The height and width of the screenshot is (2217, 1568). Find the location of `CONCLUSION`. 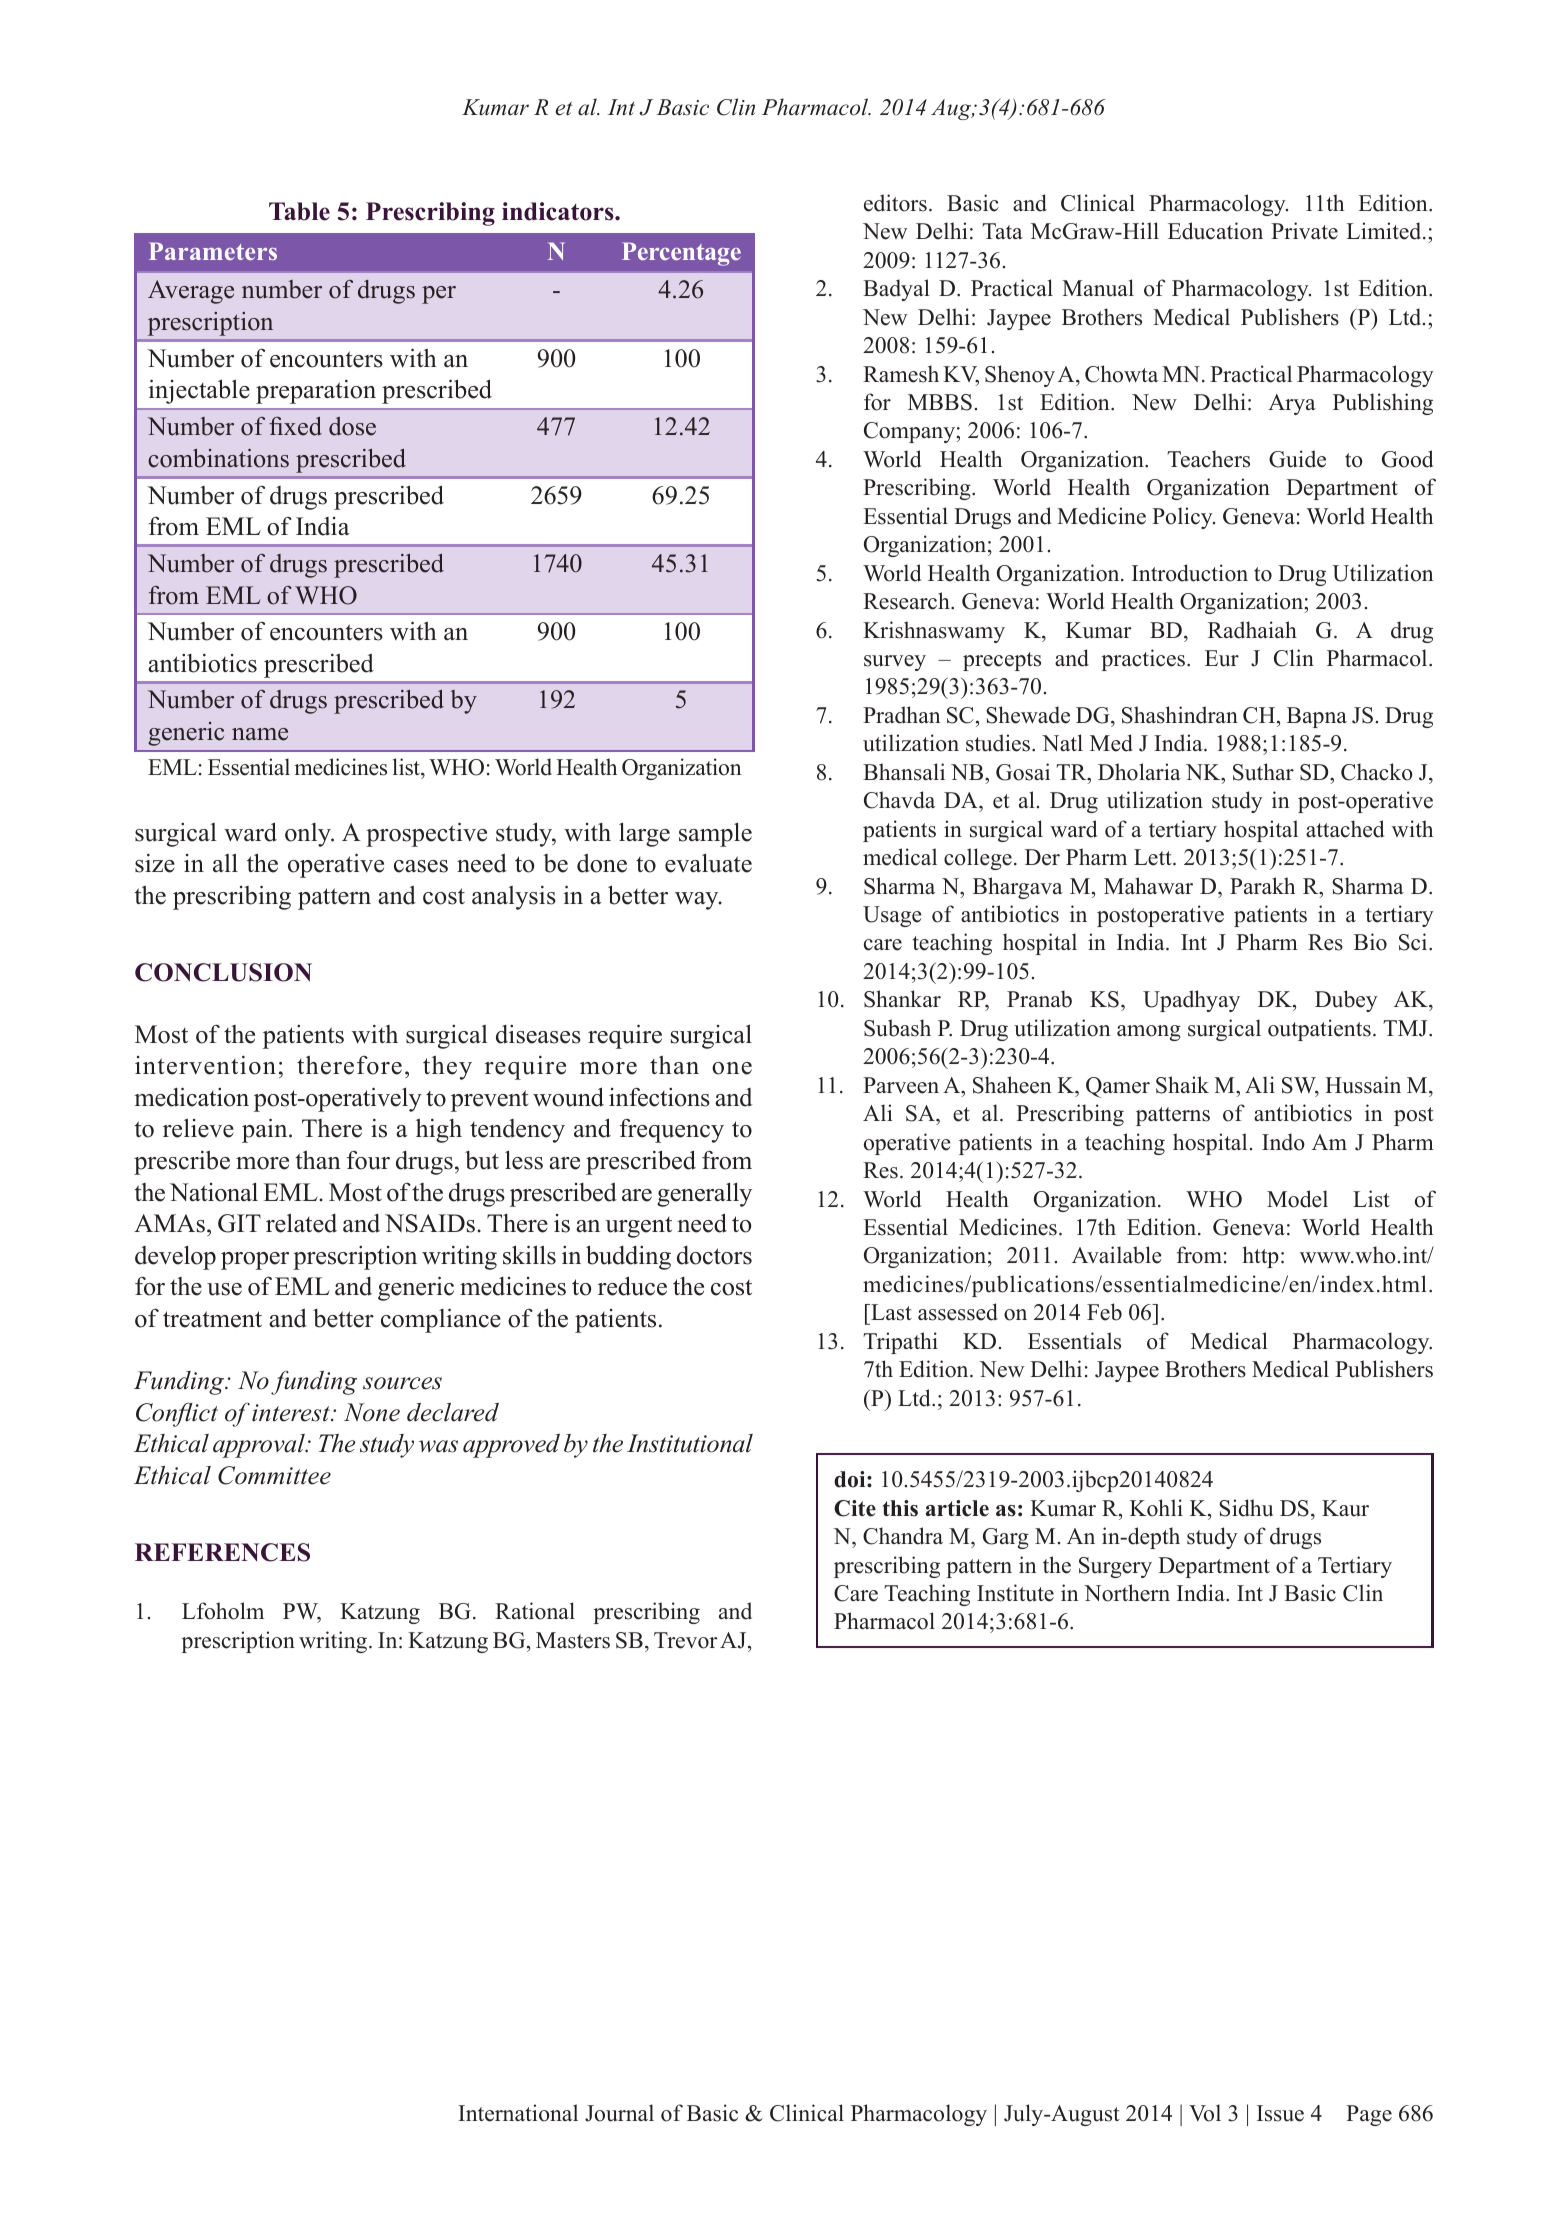

CONCLUSION is located at coordinates (223, 972).
